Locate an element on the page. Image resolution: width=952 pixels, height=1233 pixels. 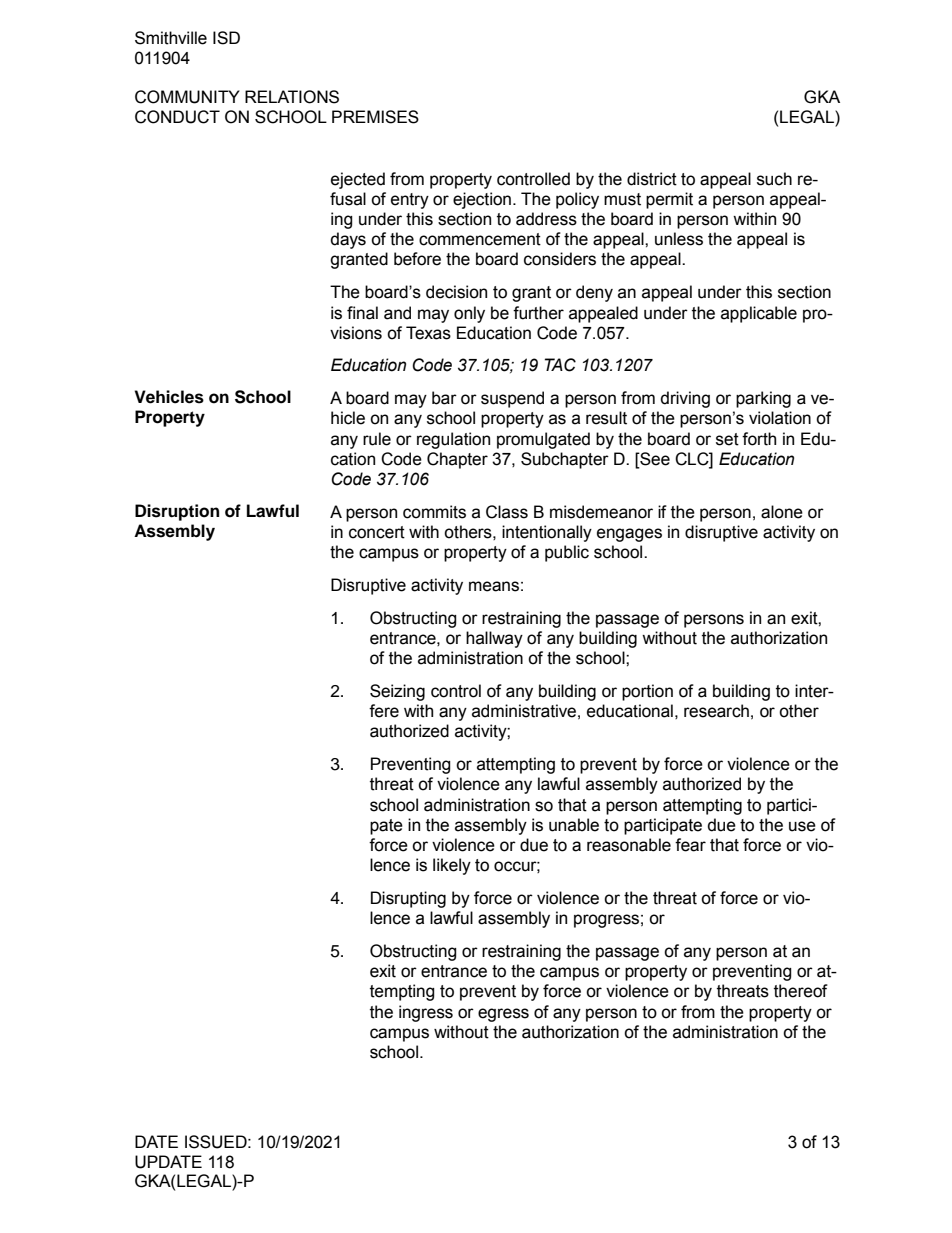
suspend is located at coordinates (512, 399).
